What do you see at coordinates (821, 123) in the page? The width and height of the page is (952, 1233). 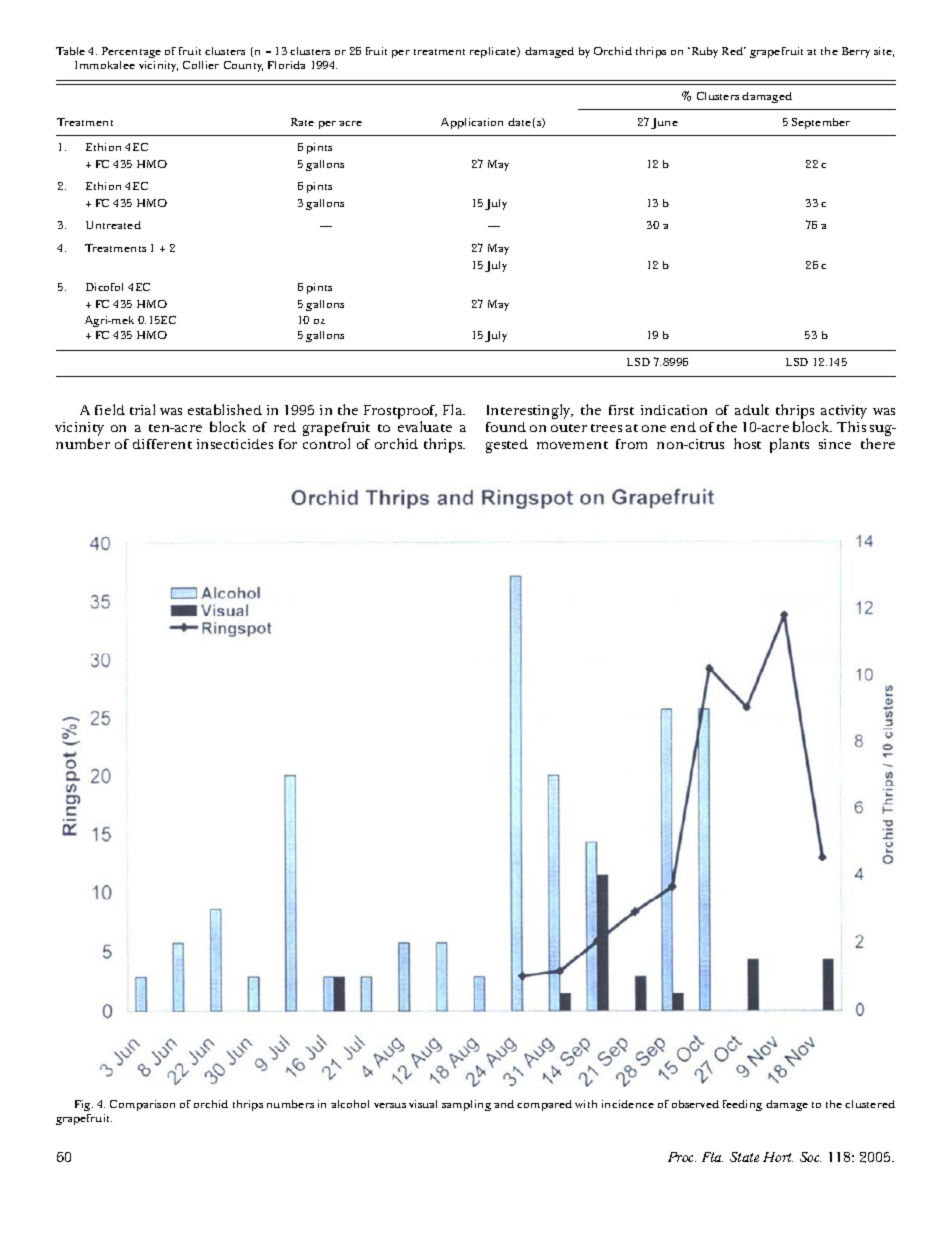 I see `September` at bounding box center [821, 123].
